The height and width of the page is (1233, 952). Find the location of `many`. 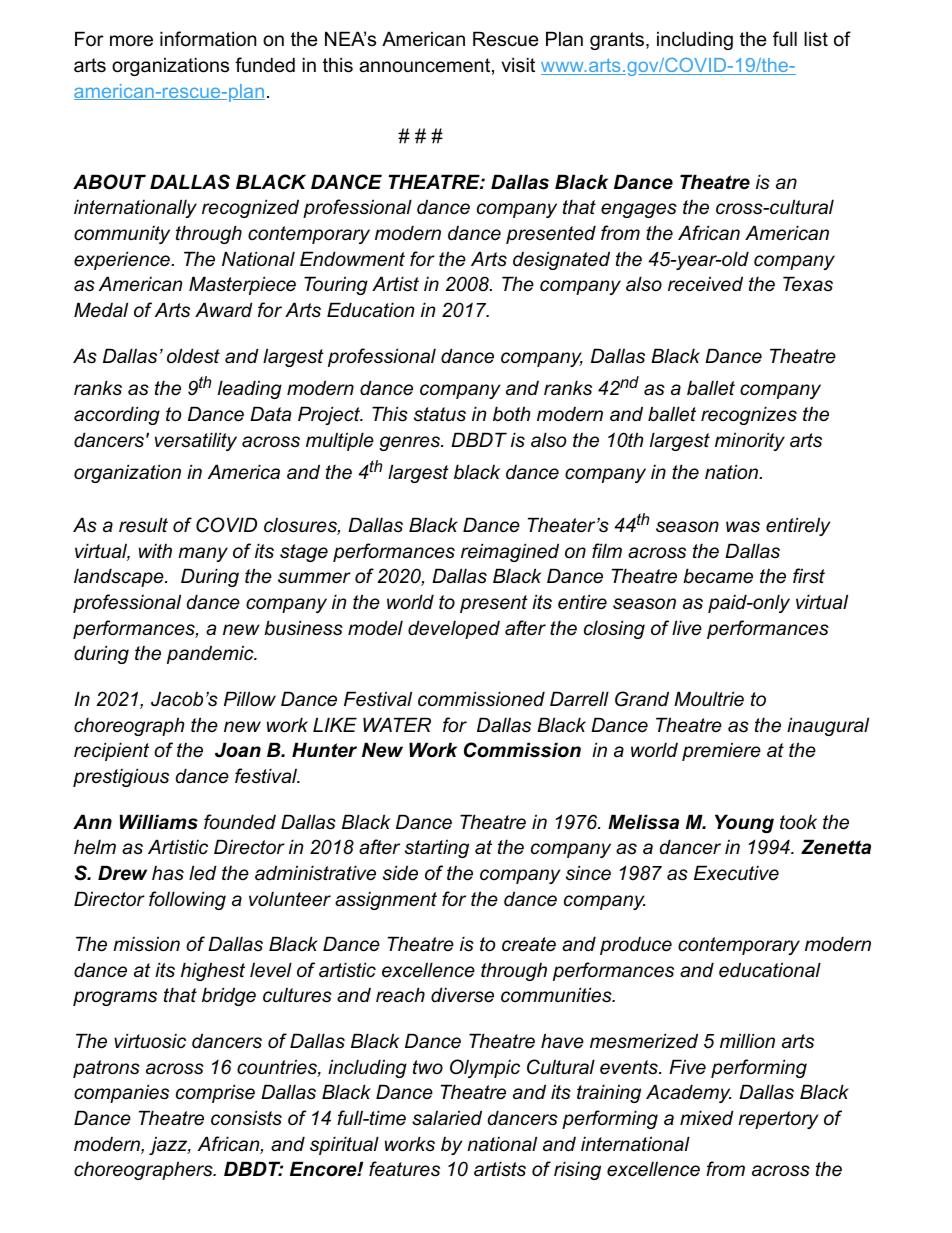

many is located at coordinates (203, 554).
